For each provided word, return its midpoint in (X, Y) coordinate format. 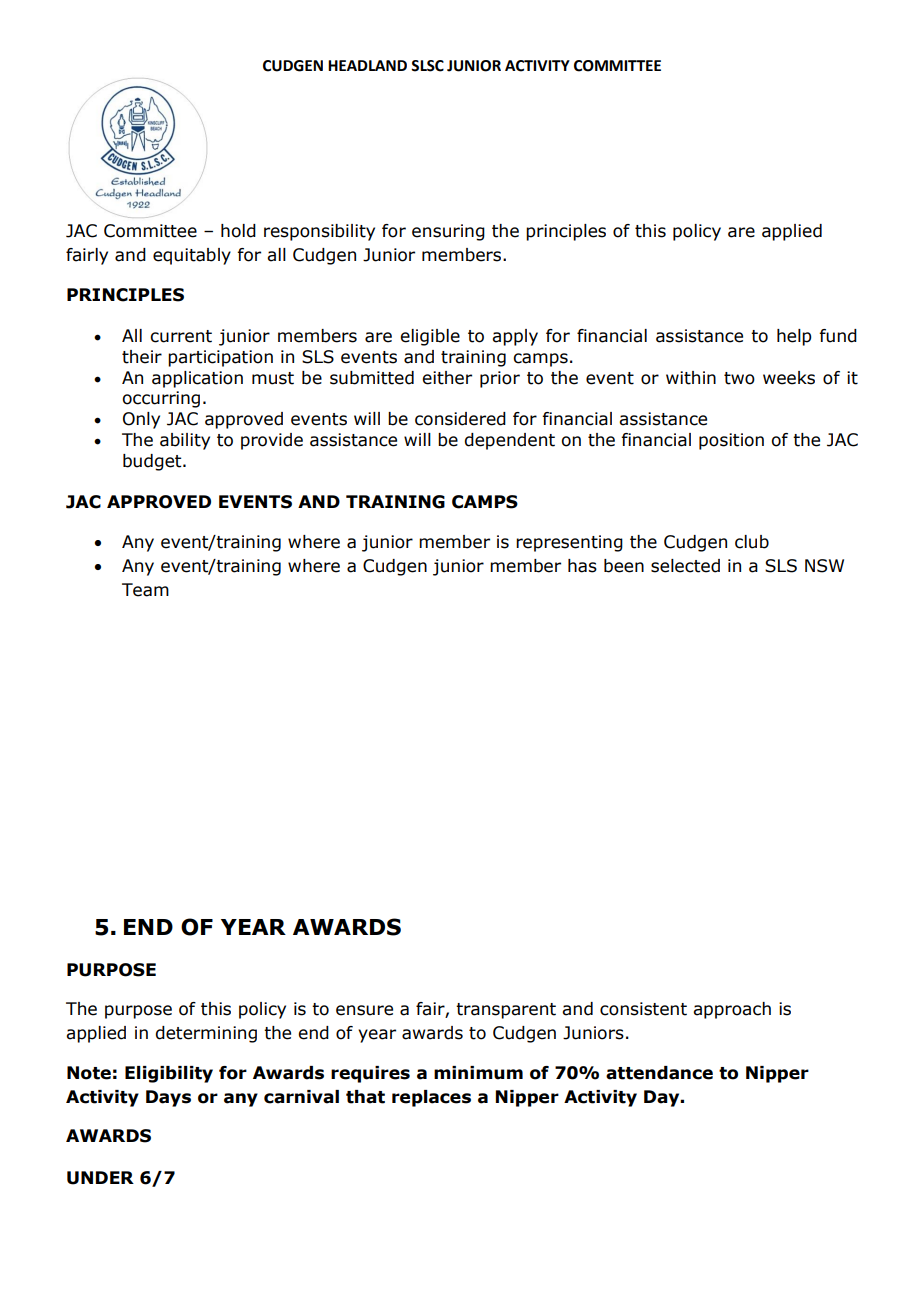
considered (460, 419)
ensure (364, 1010)
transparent (506, 1011)
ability (185, 441)
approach (732, 1010)
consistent (643, 1009)
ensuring (448, 232)
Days (168, 1098)
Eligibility (169, 1074)
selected (685, 566)
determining (206, 1034)
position (731, 441)
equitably (192, 256)
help (794, 337)
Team (145, 590)
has (582, 566)
